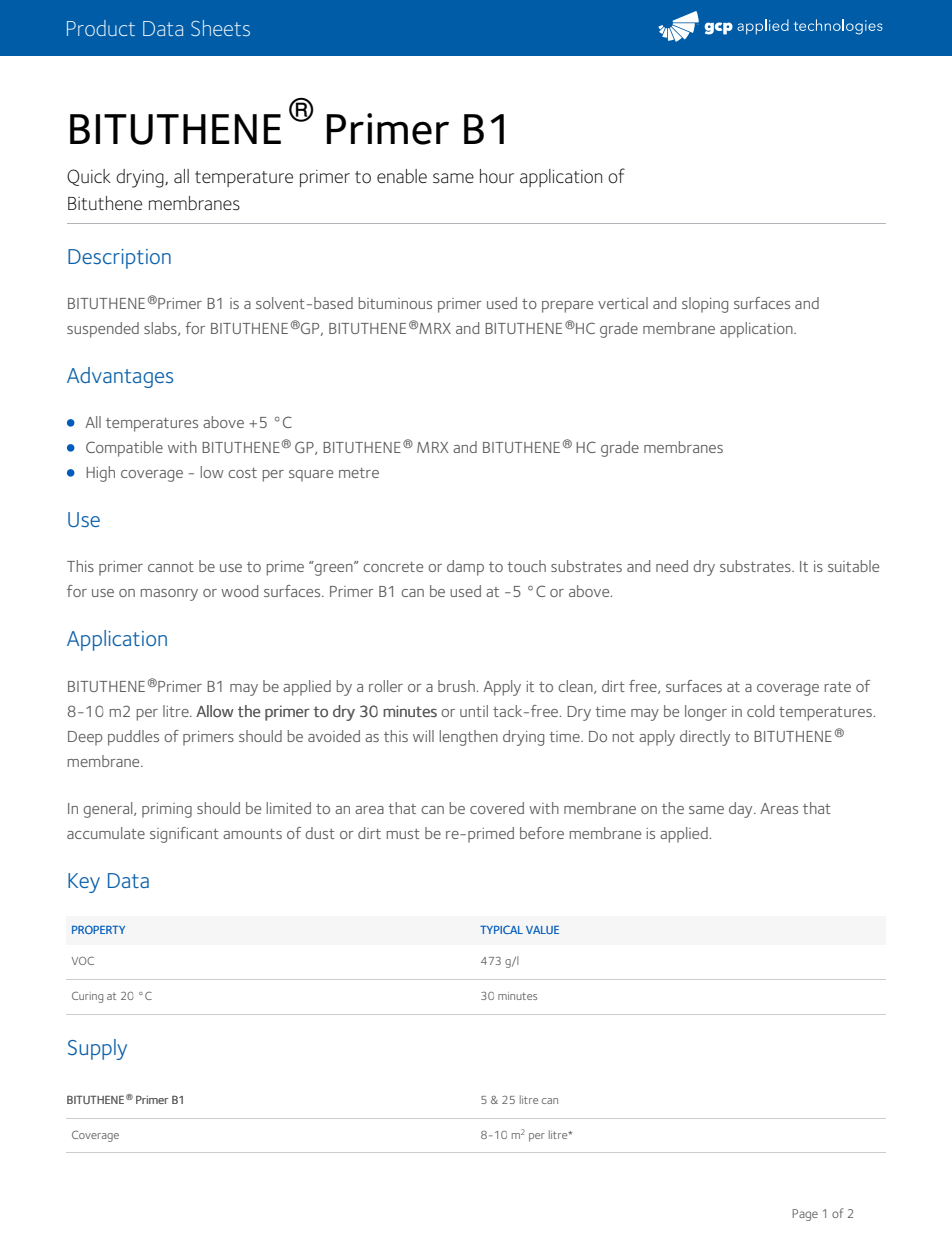  Describe the element at coordinates (672, 566) in the image. I see `need` at that location.
